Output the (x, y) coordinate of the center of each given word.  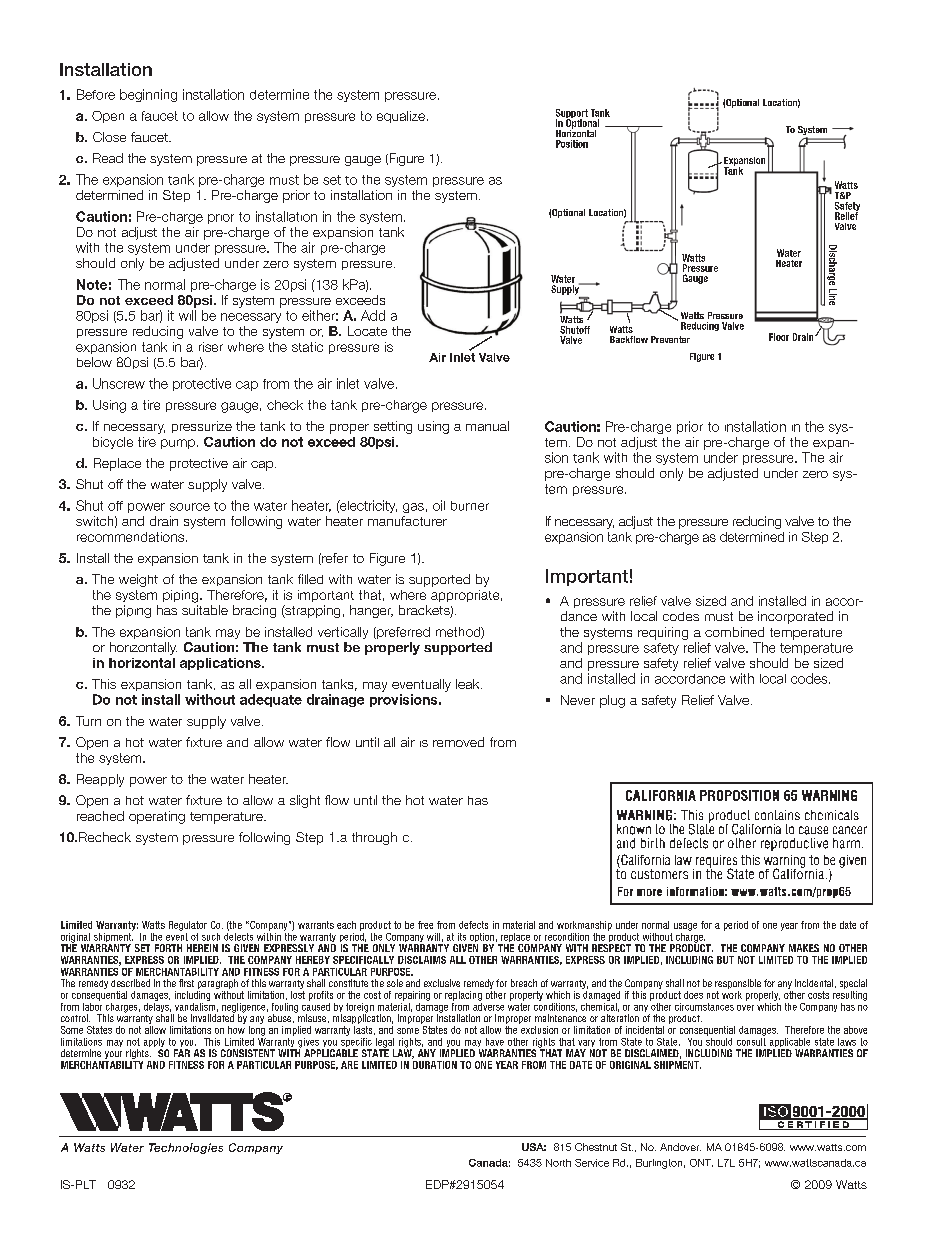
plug (612, 701)
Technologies (186, 1148)
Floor (779, 337)
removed (458, 742)
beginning (148, 95)
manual (487, 426)
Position (572, 144)
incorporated (795, 617)
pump (178, 444)
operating (157, 817)
